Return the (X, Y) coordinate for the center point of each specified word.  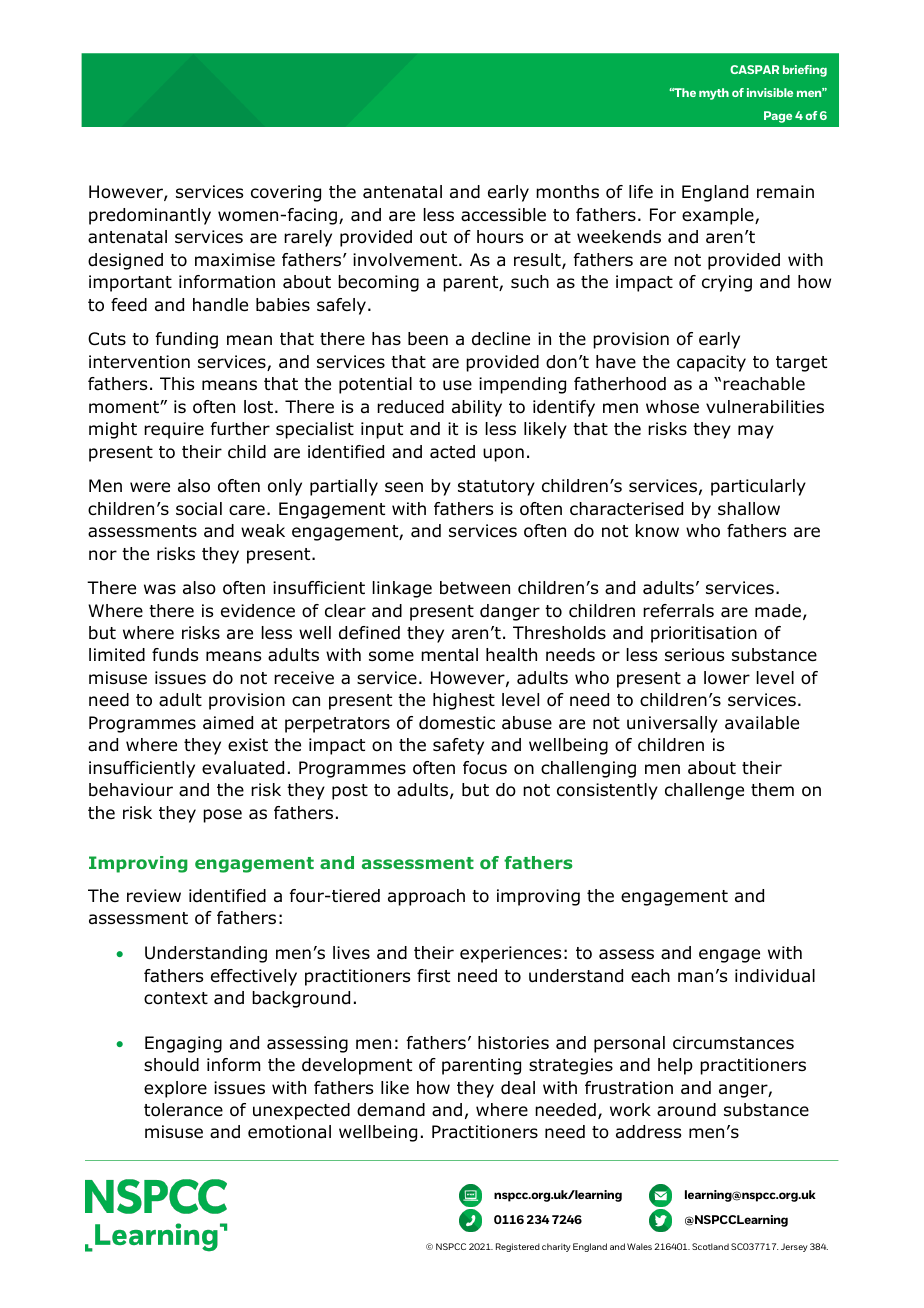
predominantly (150, 216)
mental (449, 655)
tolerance (183, 1110)
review (154, 896)
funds (175, 655)
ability (477, 408)
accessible (503, 215)
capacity (711, 363)
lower (727, 678)
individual (775, 976)
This (177, 383)
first (433, 975)
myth (714, 94)
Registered (518, 1247)
